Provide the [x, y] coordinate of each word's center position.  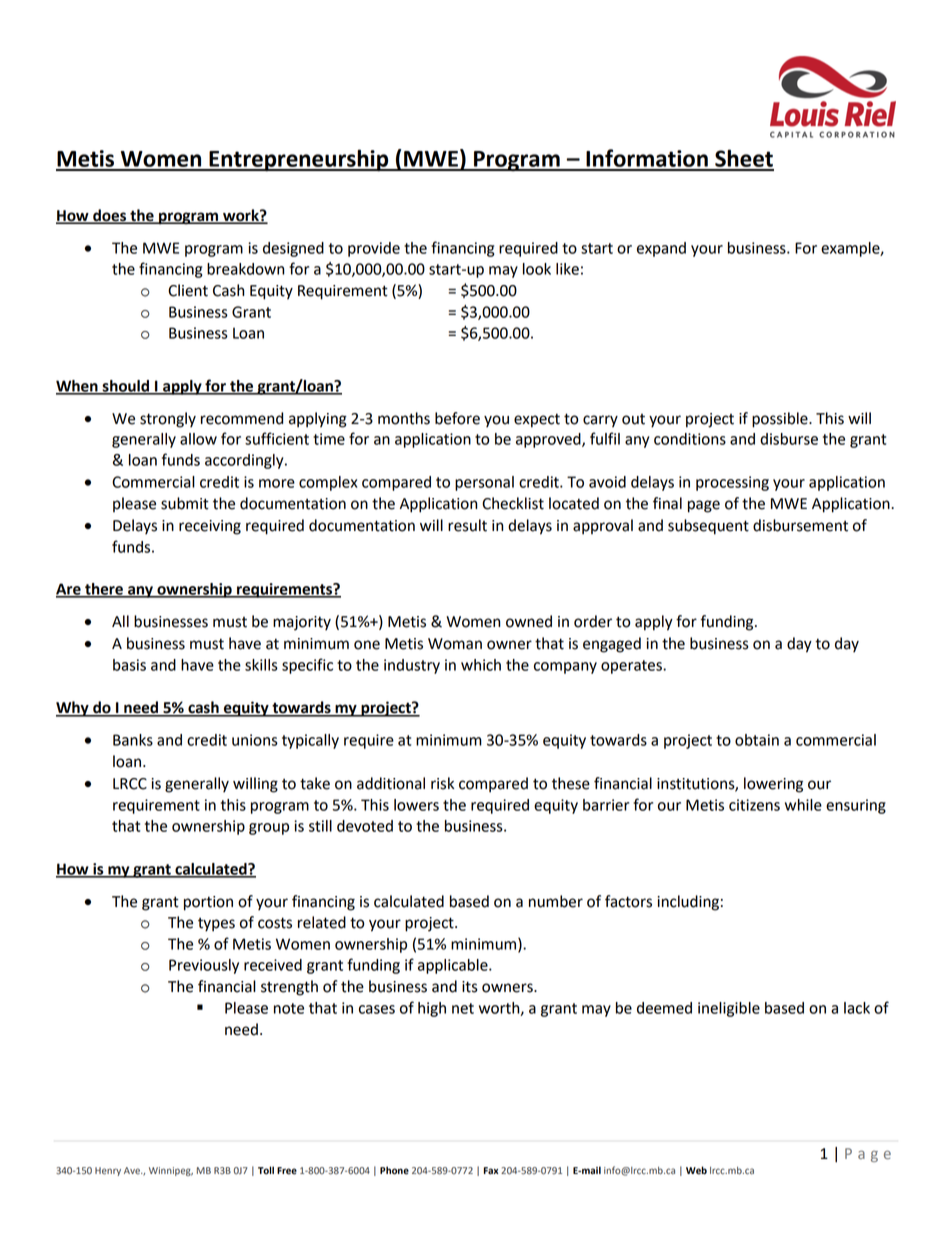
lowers [416, 805]
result [467, 525]
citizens [754, 805]
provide [374, 249]
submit [185, 503]
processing [732, 483]
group [269, 829]
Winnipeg [171, 1171]
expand [661, 249]
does [109, 216]
